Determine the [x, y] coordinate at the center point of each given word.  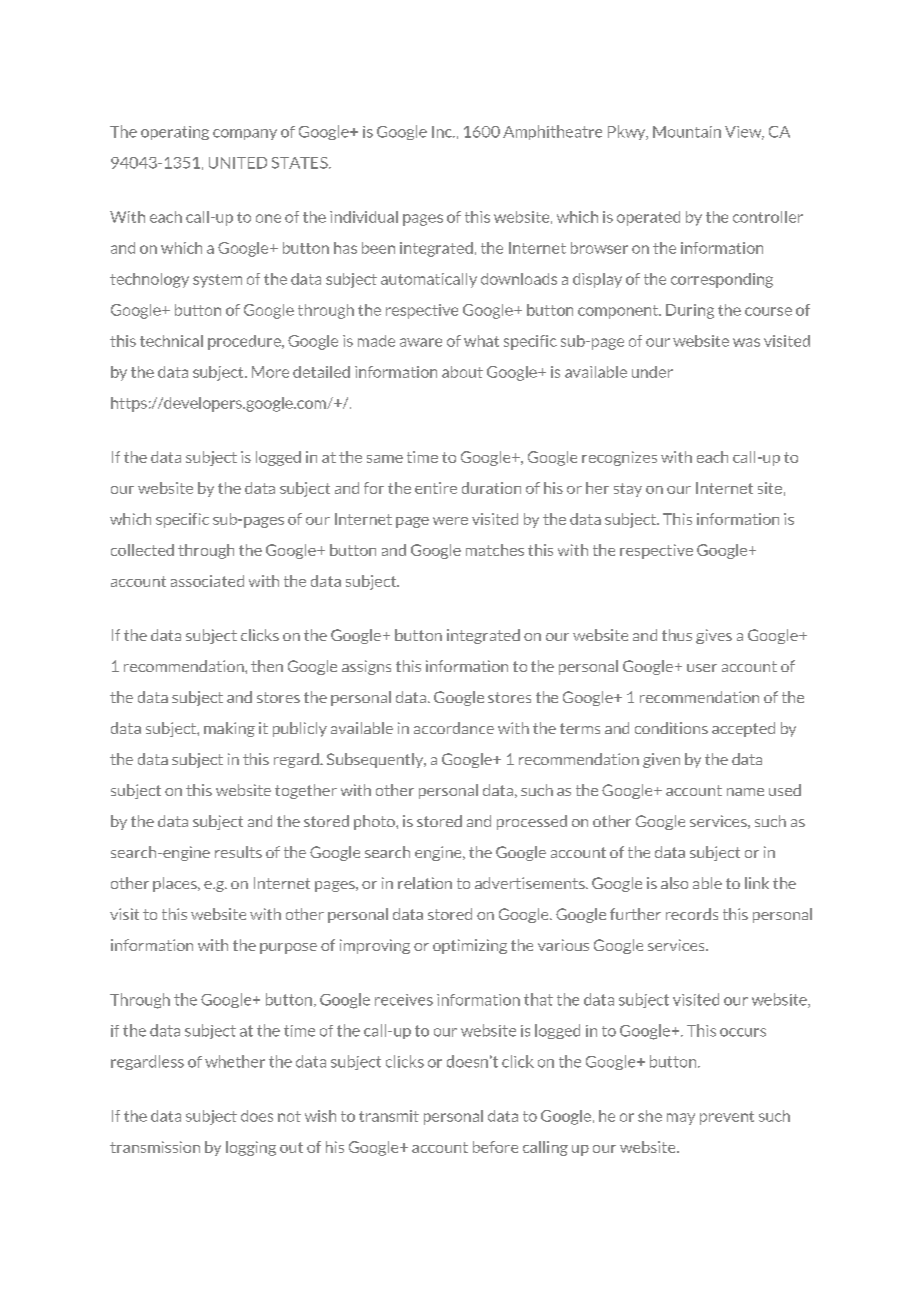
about [462, 372]
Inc [443, 132]
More [270, 372]
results [238, 852]
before [495, 1147]
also [674, 883]
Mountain [687, 132]
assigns [366, 667]
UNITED [238, 163]
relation [425, 883]
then [267, 666]
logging [251, 1148]
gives [714, 636]
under [652, 372]
